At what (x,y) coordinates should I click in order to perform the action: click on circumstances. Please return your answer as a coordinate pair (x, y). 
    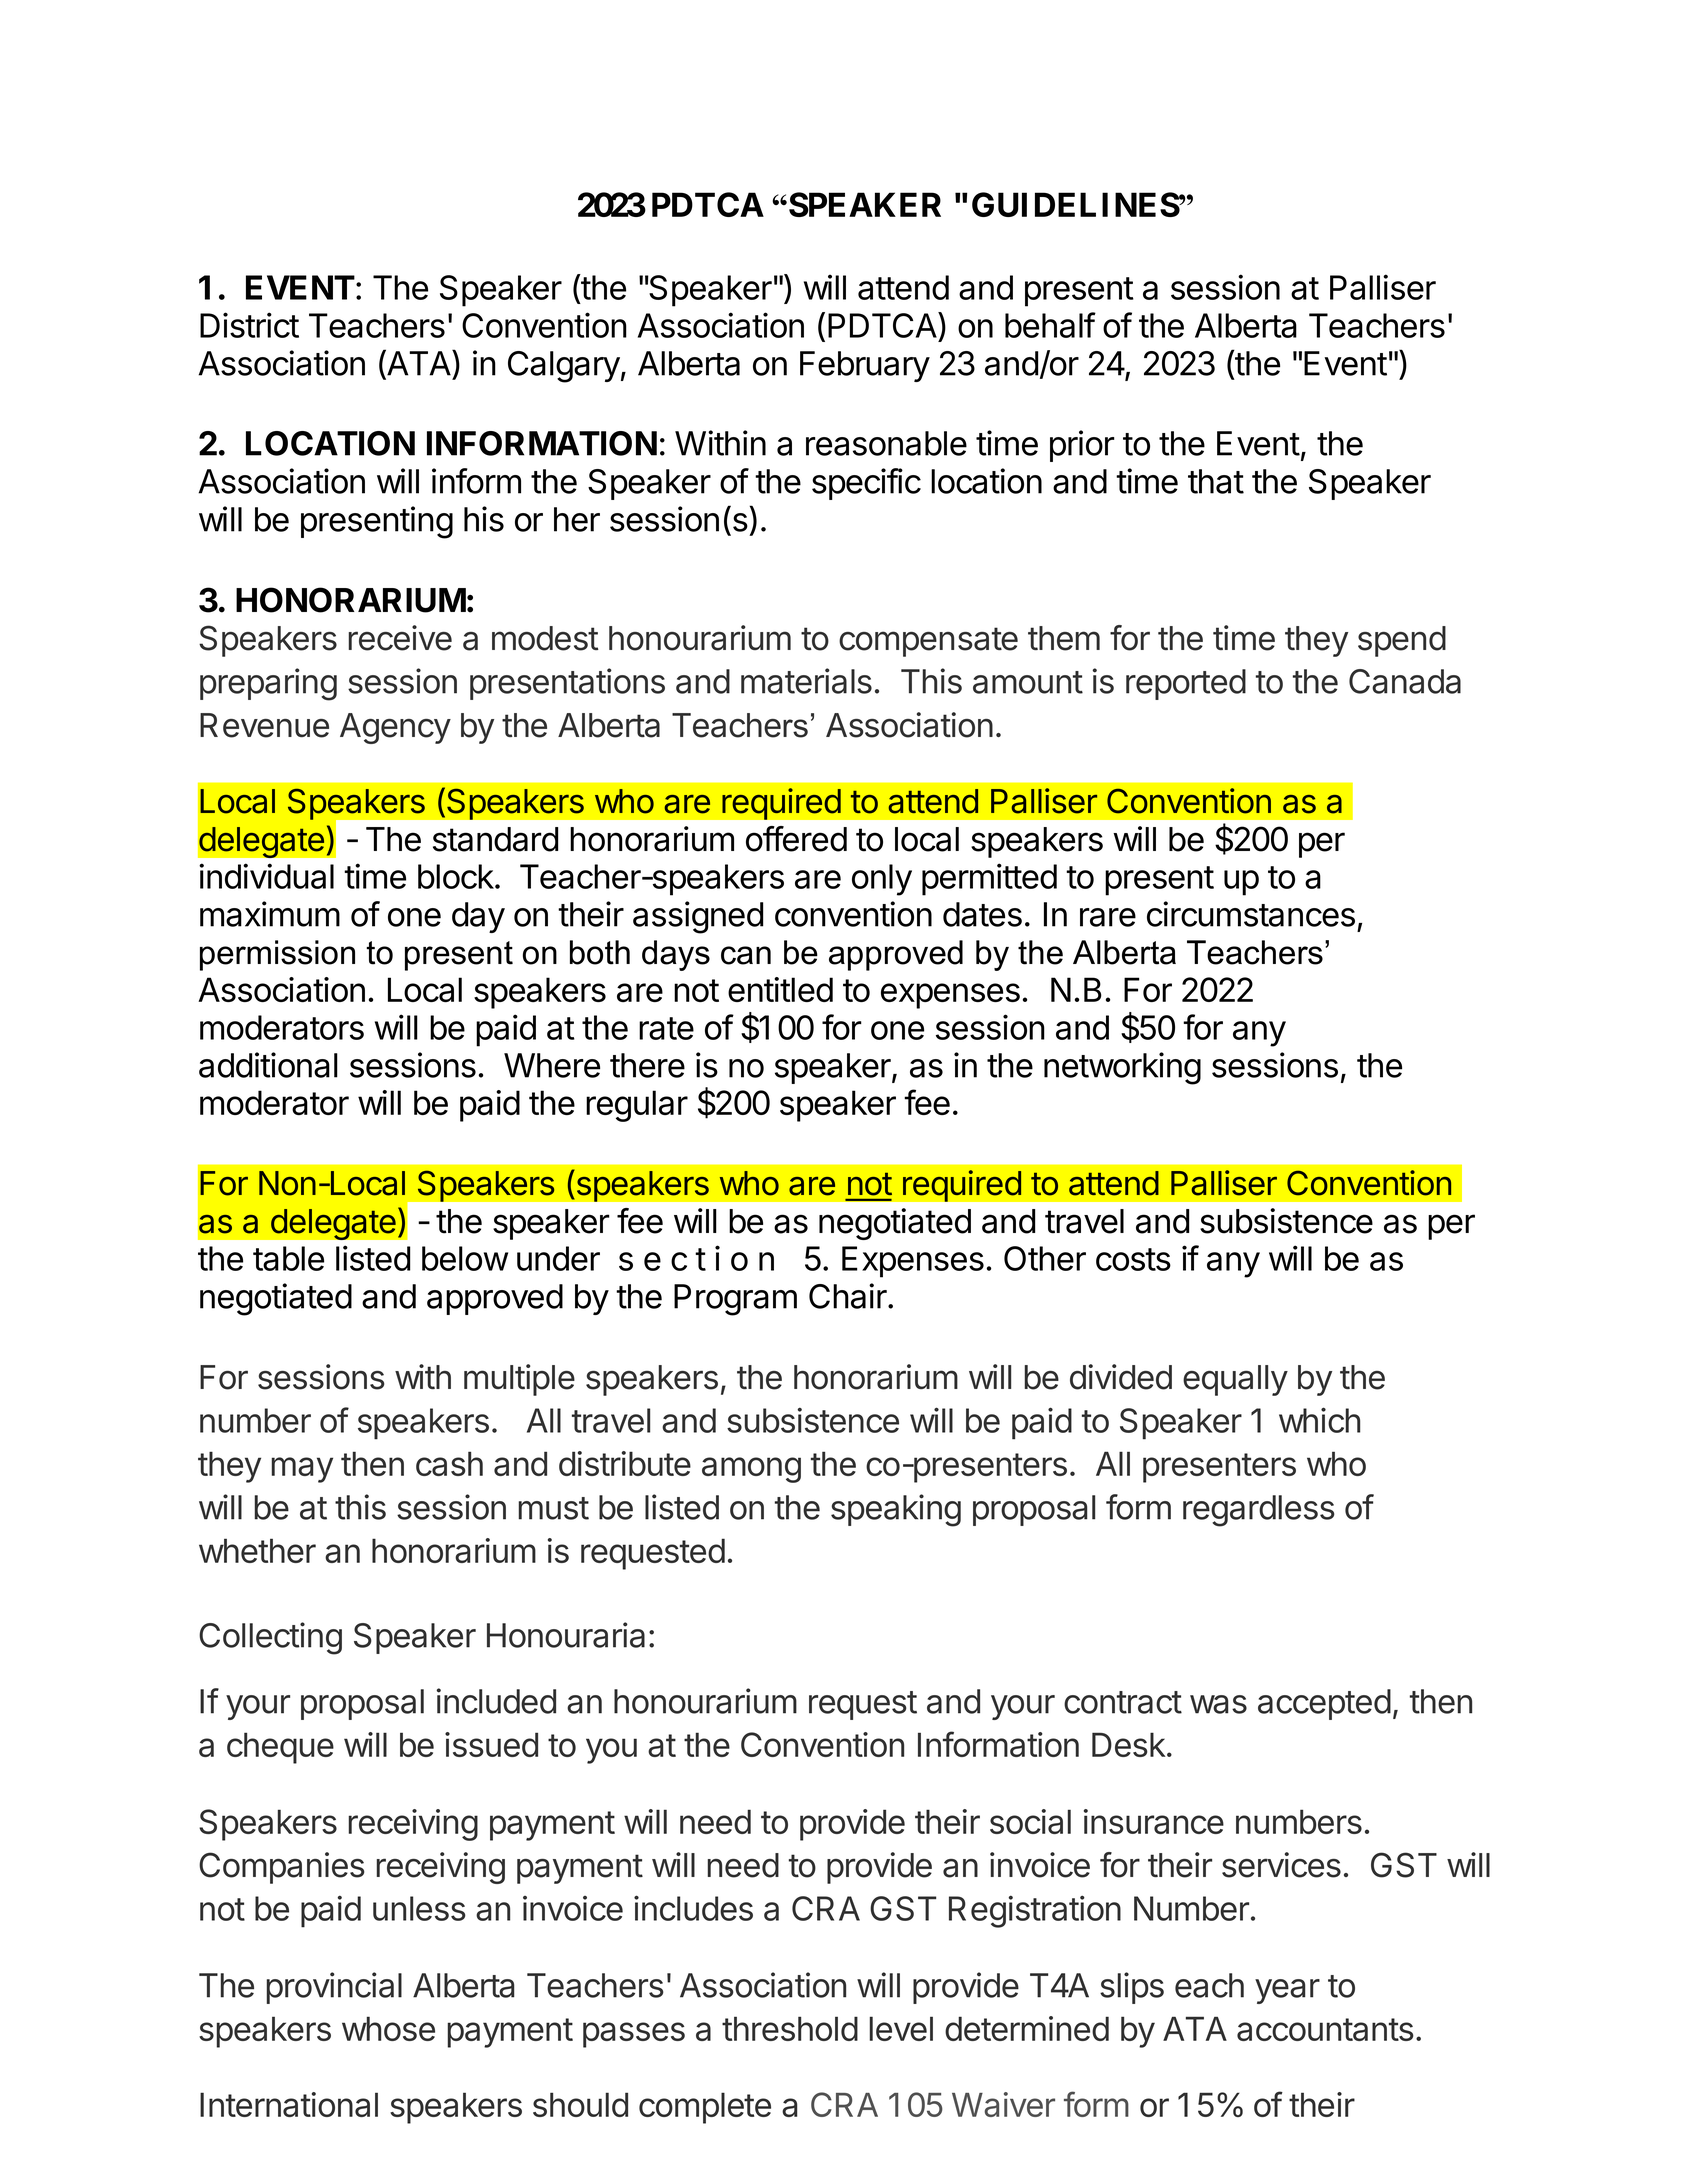
    Looking at the image, I should click on (1251, 914).
